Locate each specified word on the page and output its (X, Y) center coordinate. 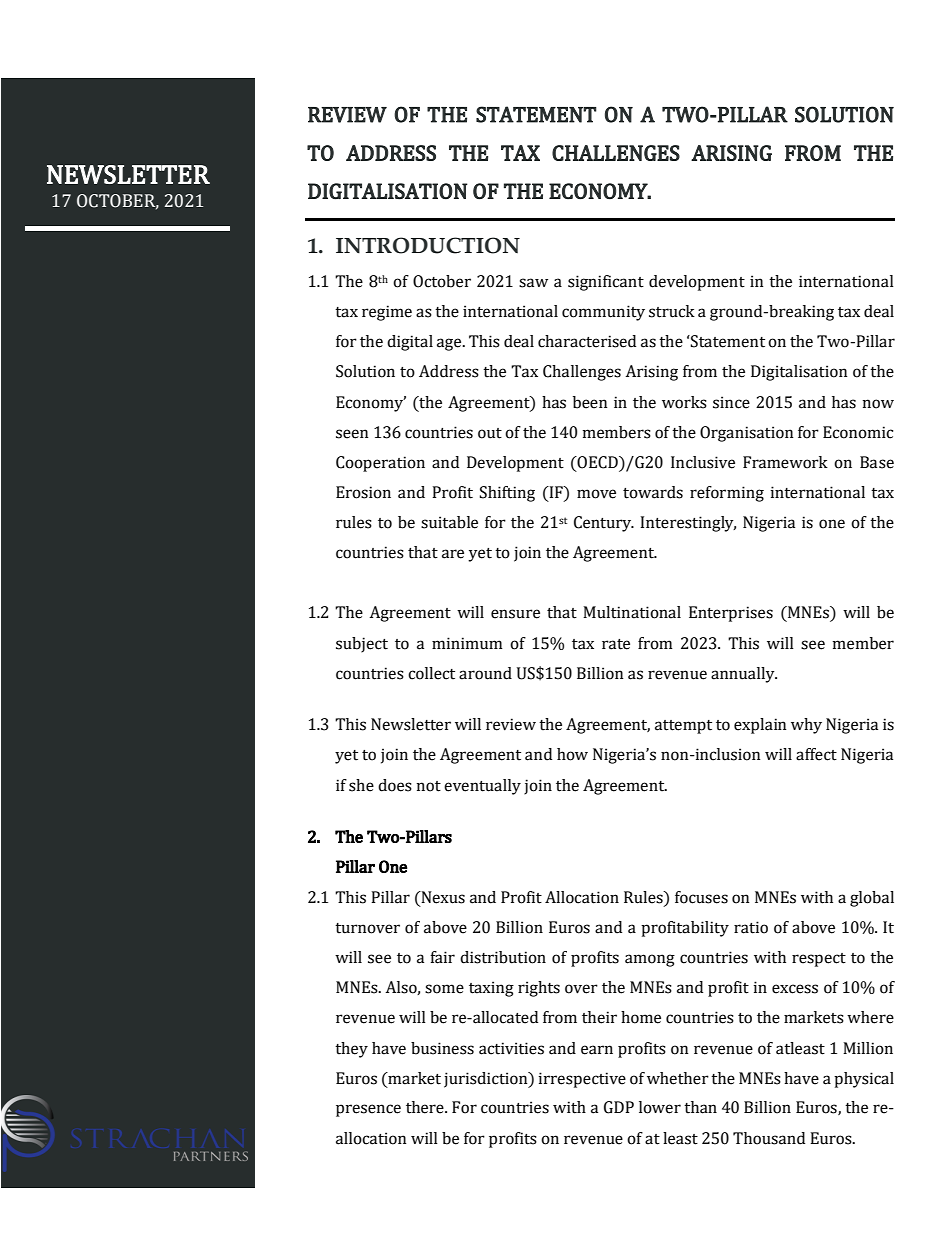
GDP (619, 1107)
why (806, 726)
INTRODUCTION (428, 245)
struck (672, 311)
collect (431, 673)
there (426, 1107)
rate (616, 644)
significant (606, 283)
